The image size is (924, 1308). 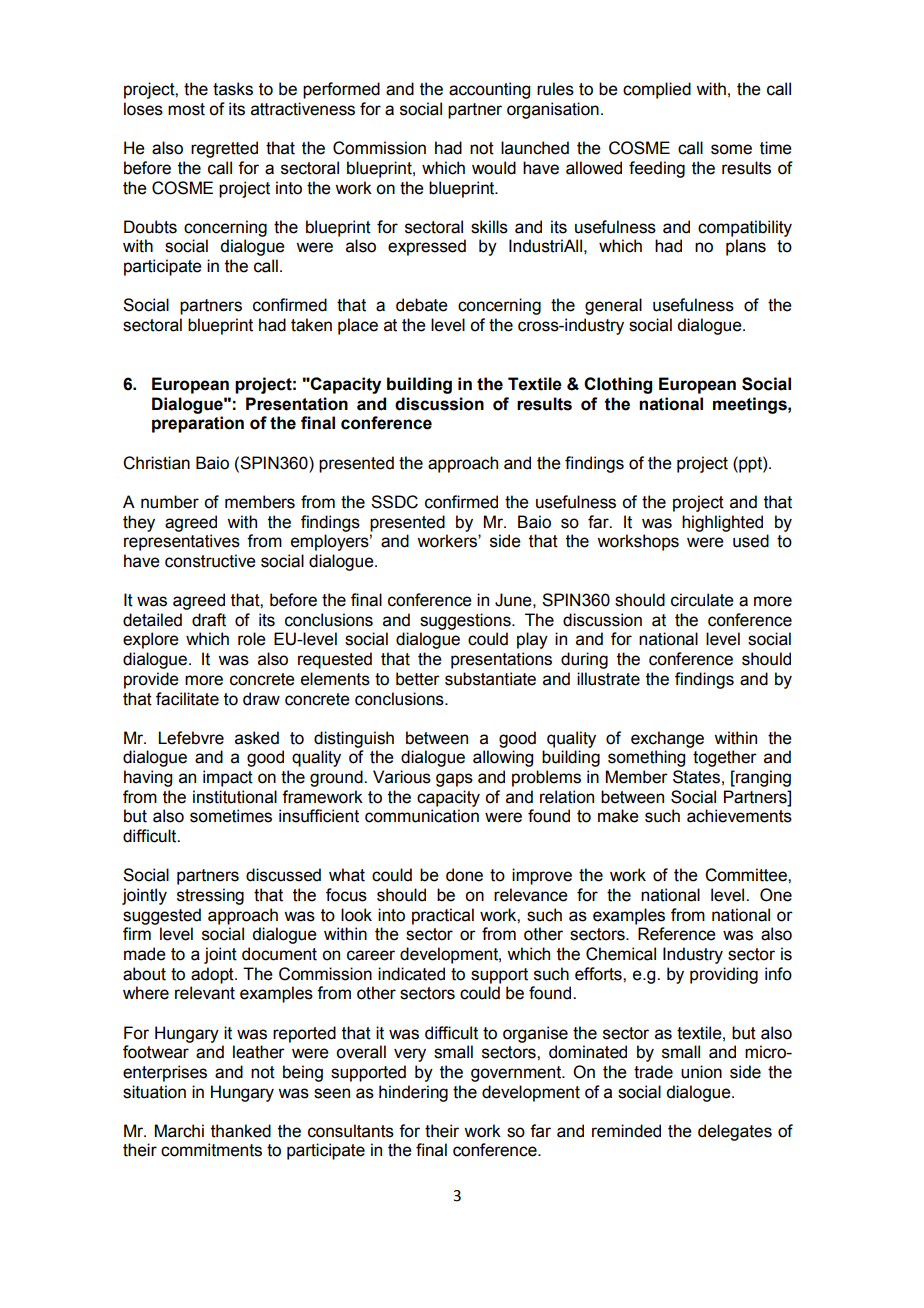 I want to click on stressing, so click(x=210, y=896).
